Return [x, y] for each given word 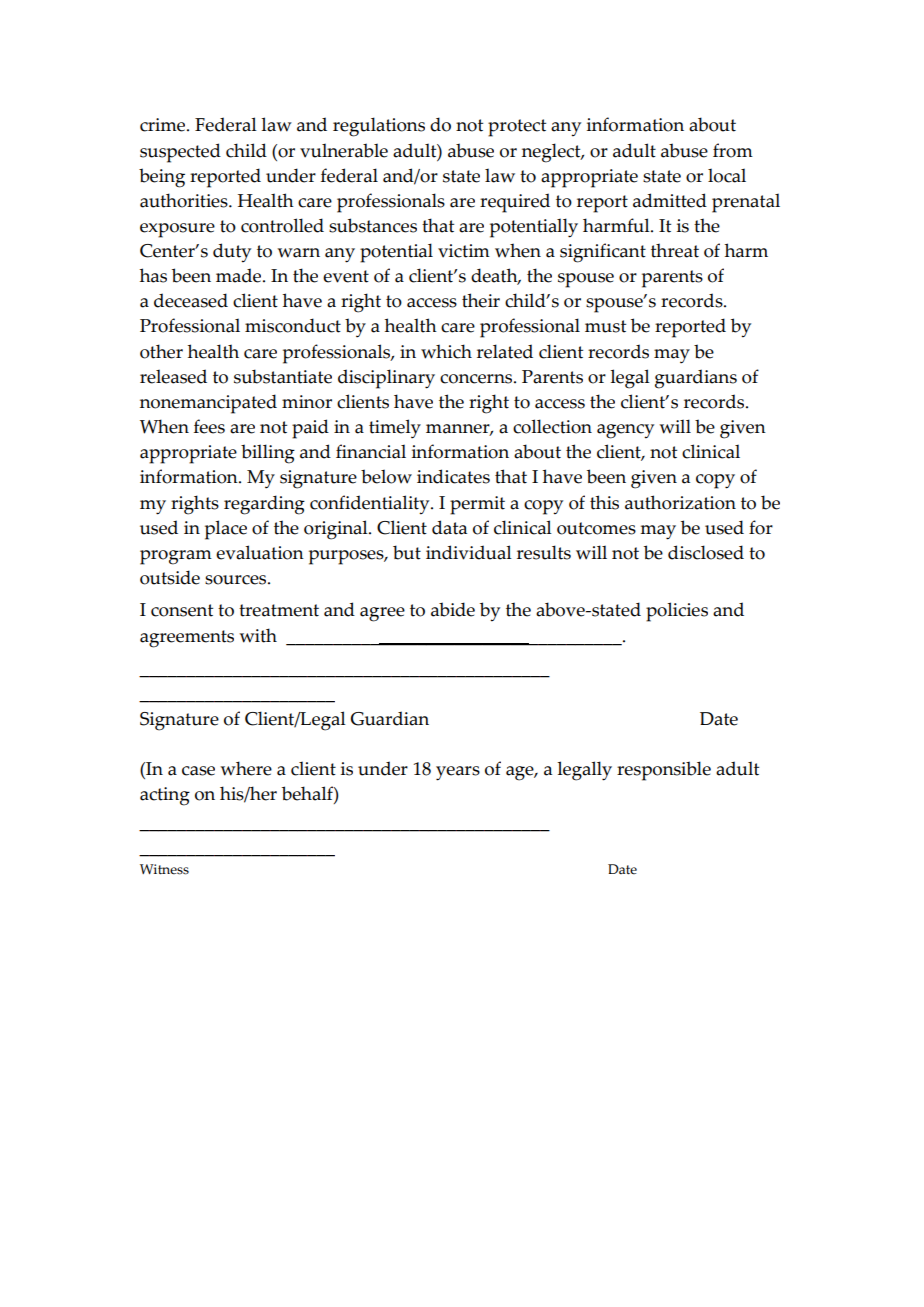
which [446, 351]
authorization [680, 502]
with [258, 635]
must [605, 326]
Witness [164, 869]
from [733, 150]
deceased [191, 300]
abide [453, 609]
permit [477, 505]
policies [677, 612]
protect [517, 128]
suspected [180, 153]
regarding [264, 505]
